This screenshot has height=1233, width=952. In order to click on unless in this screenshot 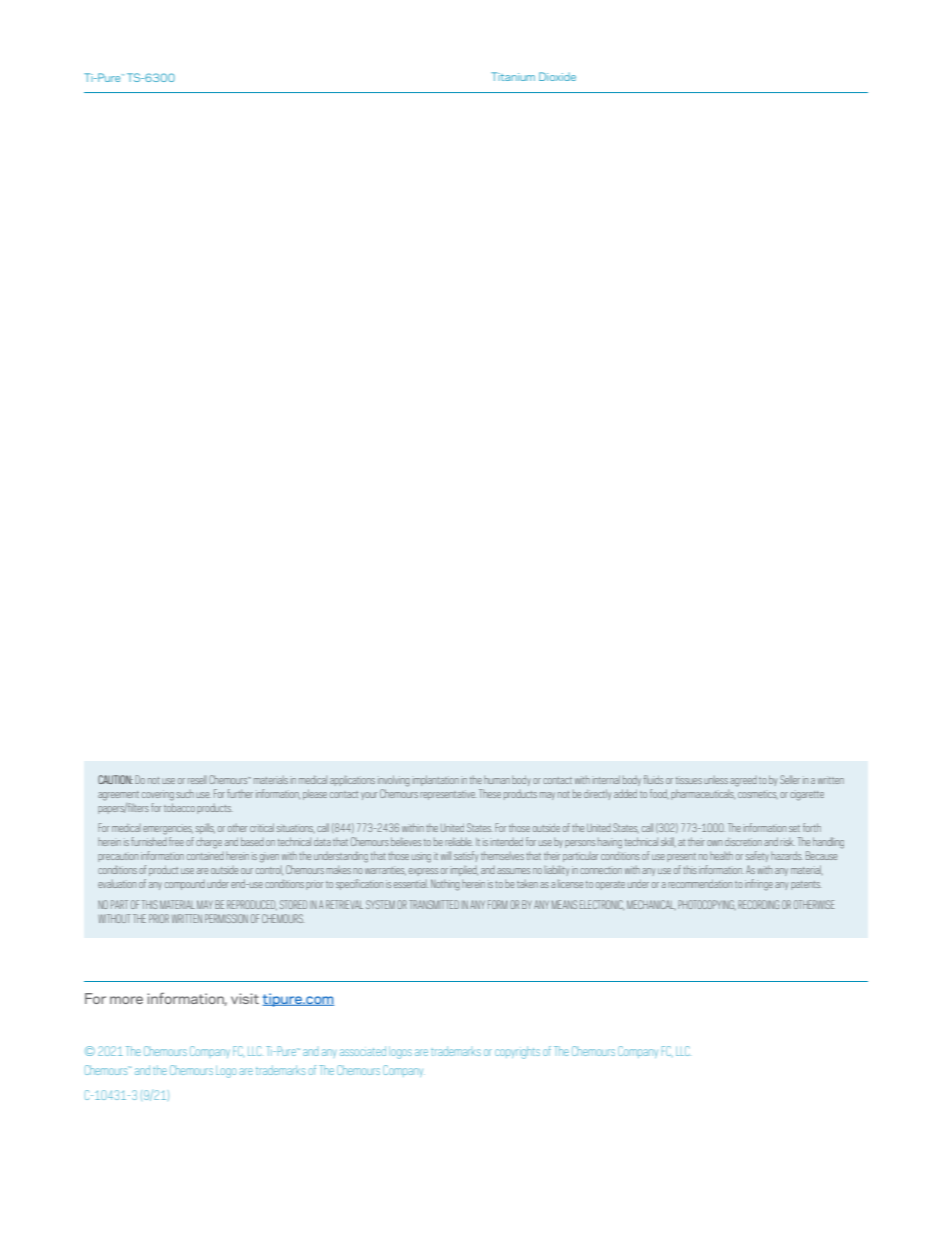, I will do `click(716, 780)`.
